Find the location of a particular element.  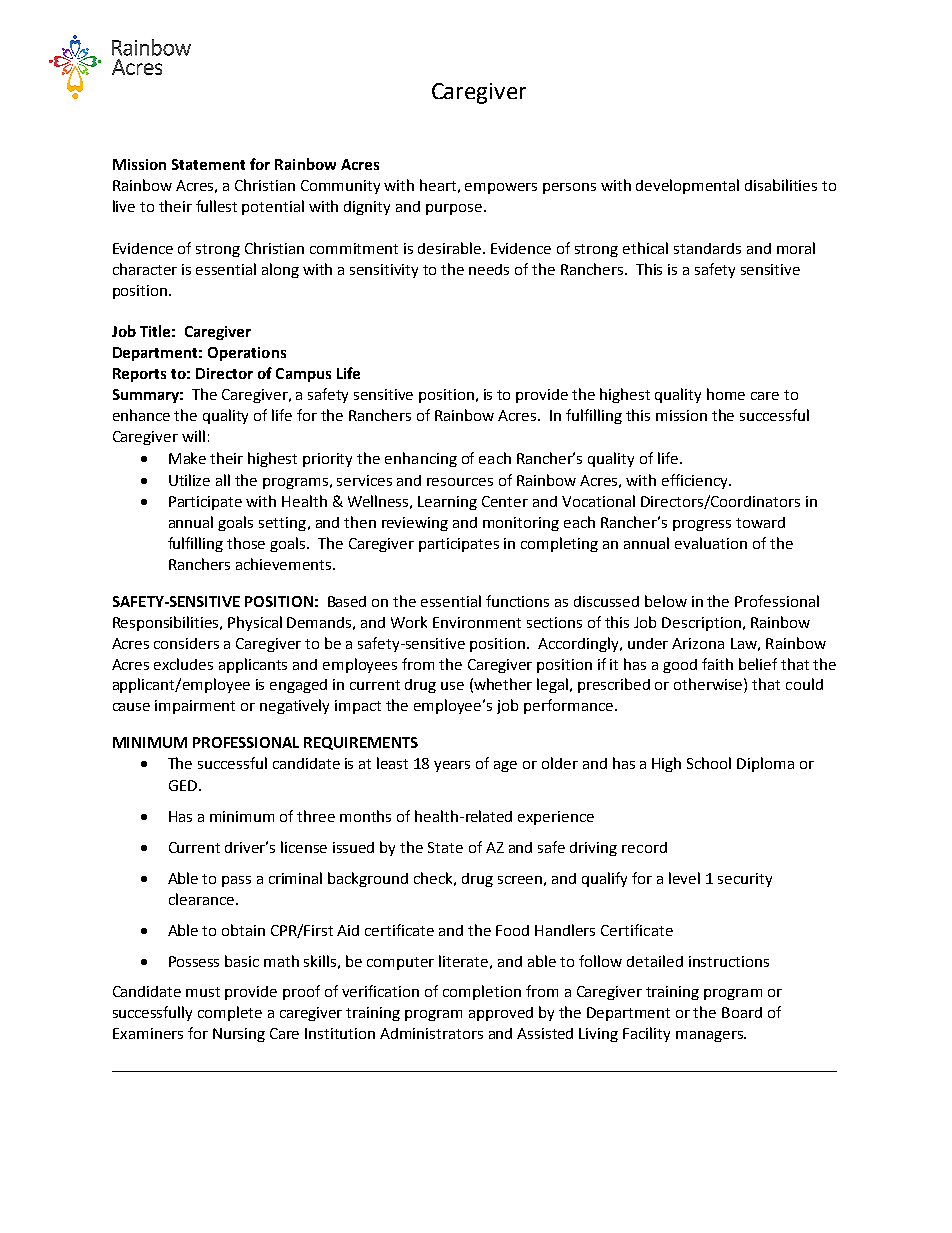

Description is located at coordinates (701, 624).
